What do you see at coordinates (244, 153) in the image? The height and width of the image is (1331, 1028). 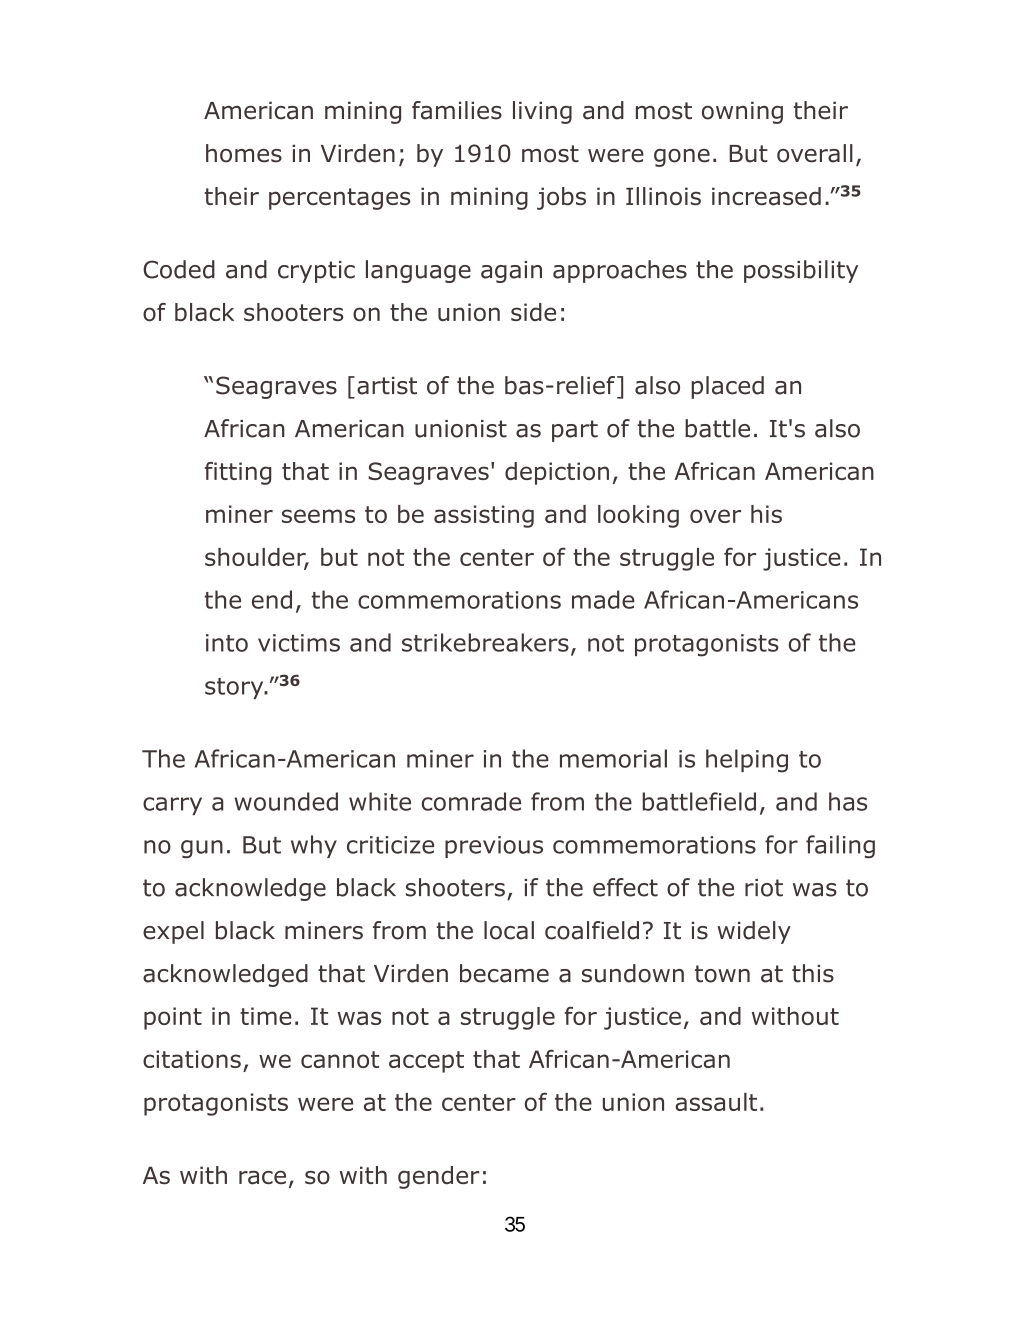 I see `homes` at bounding box center [244, 153].
